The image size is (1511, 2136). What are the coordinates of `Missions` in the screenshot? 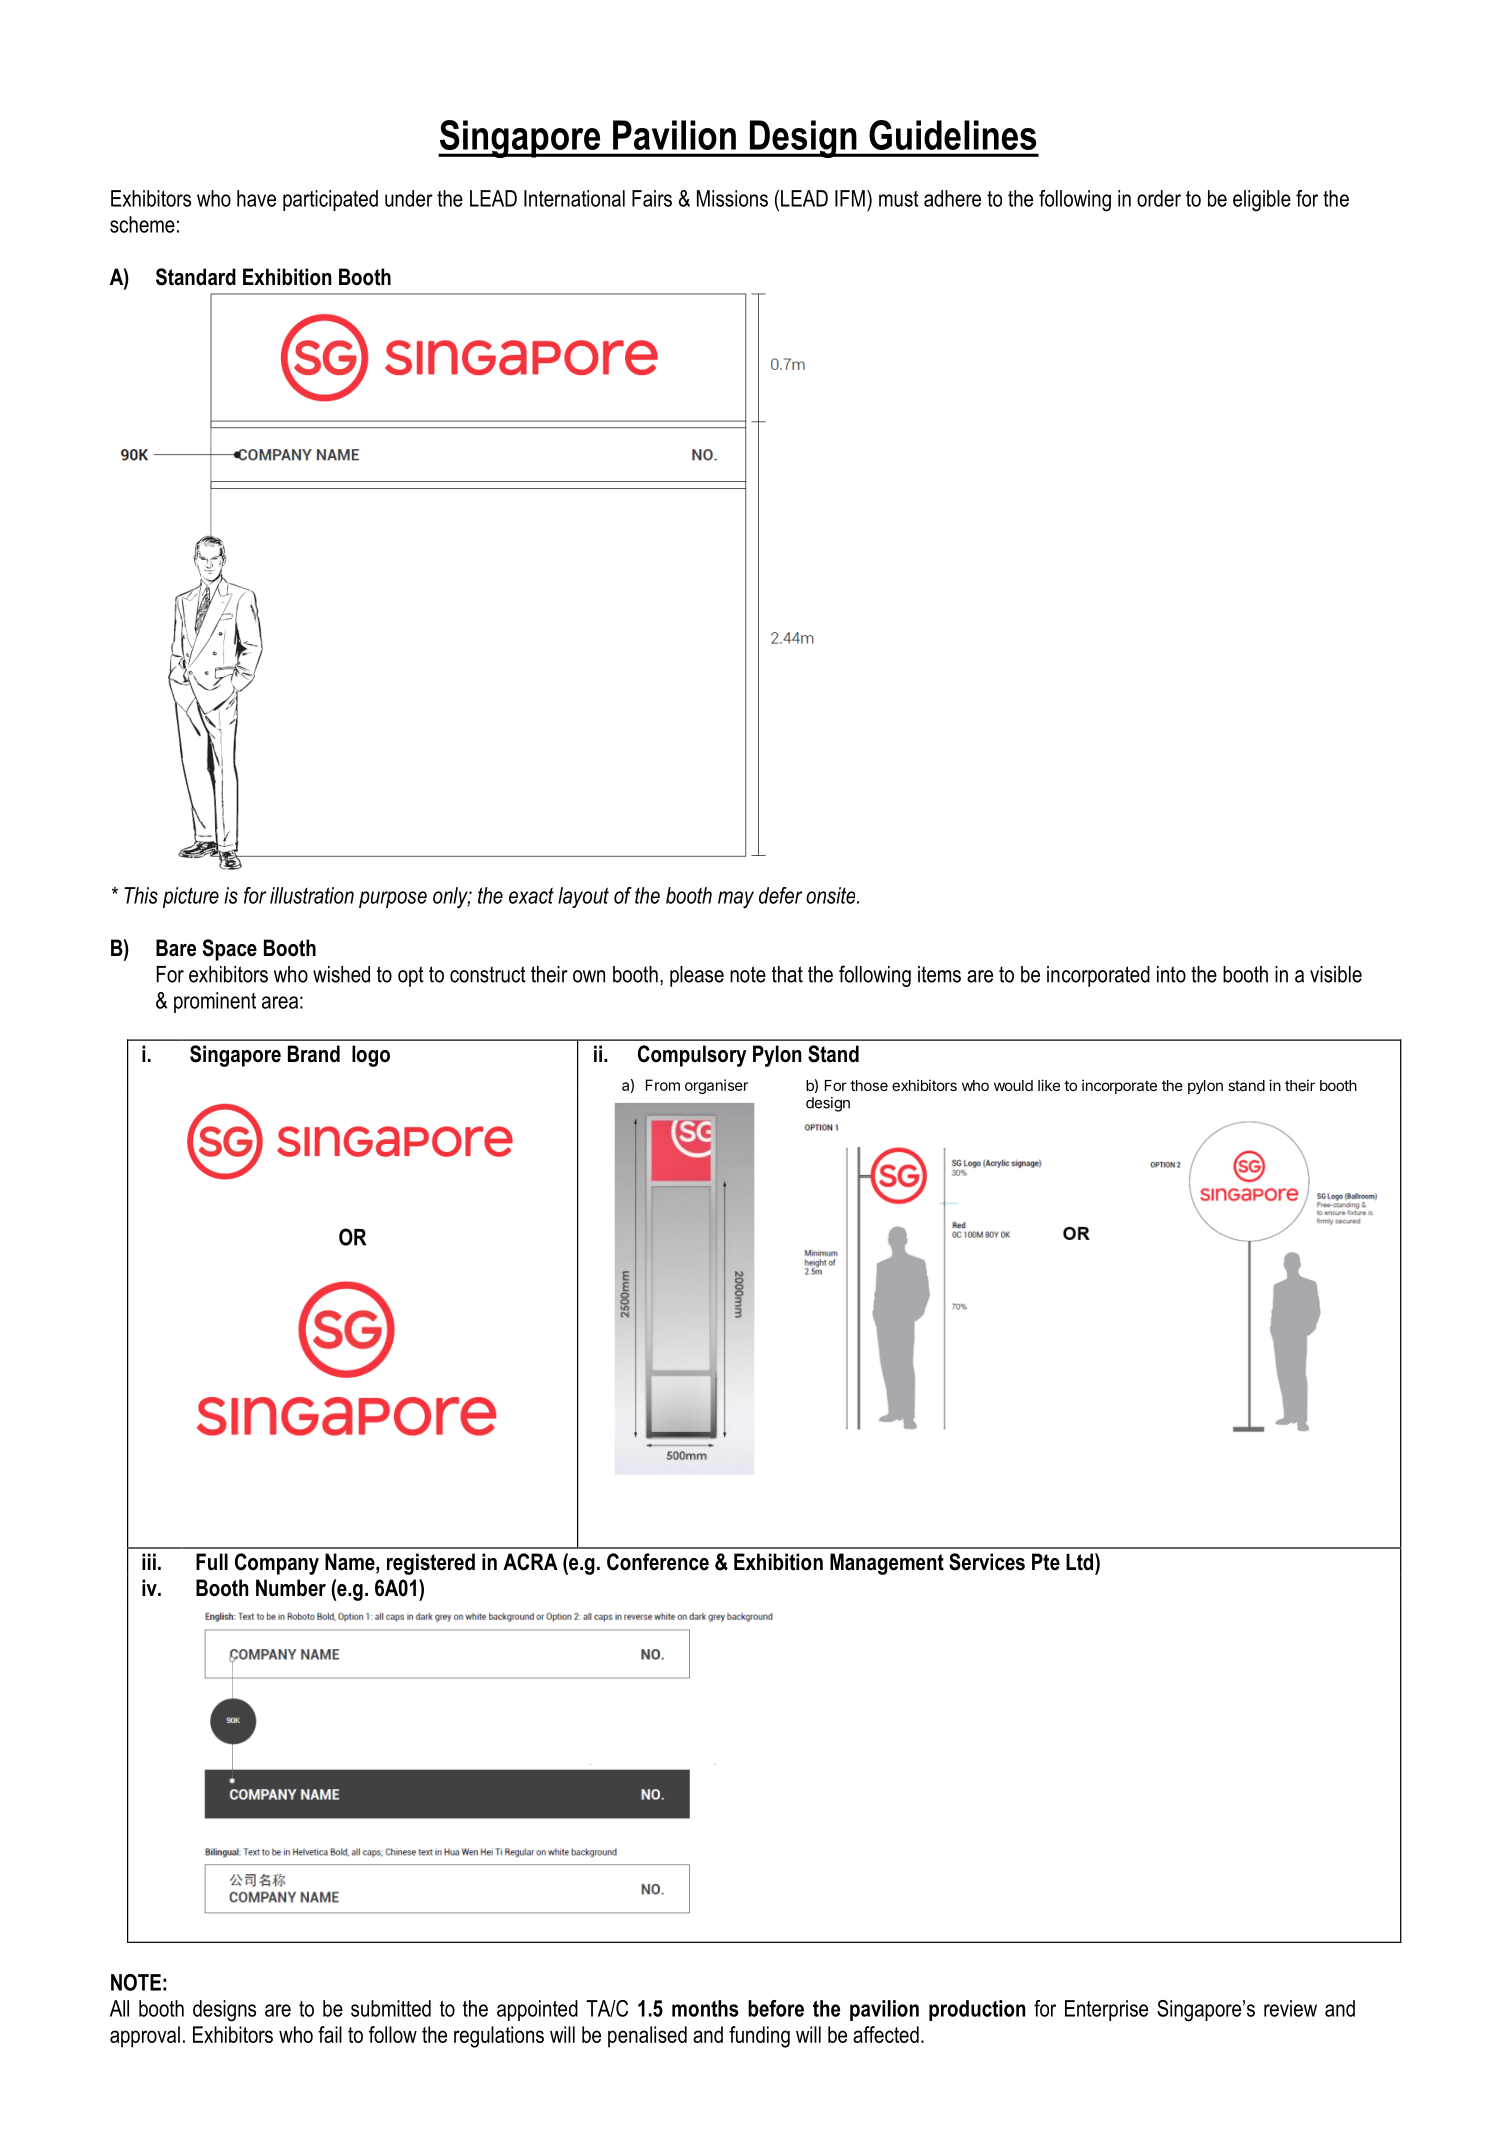 It's located at (732, 198).
